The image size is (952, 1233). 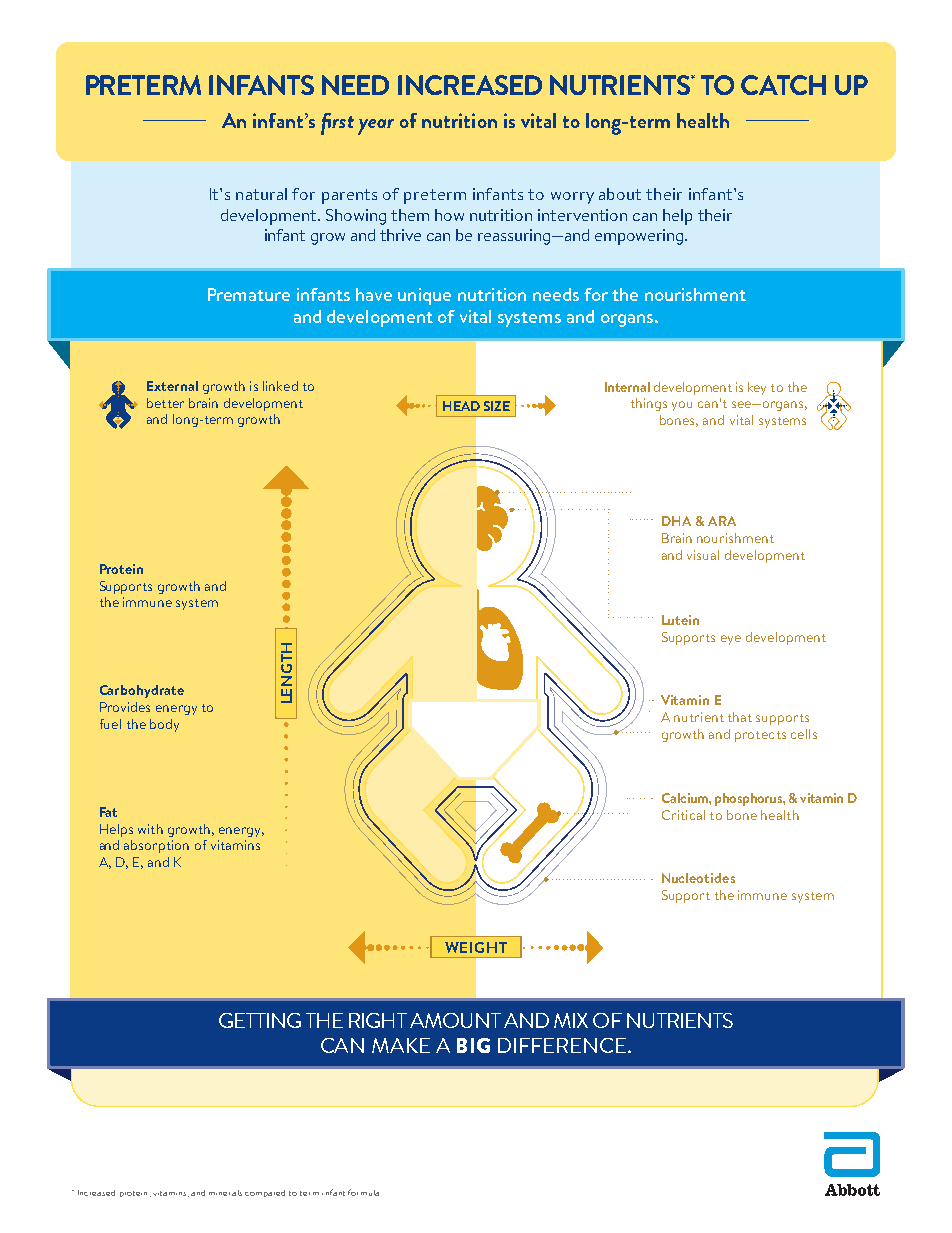 What do you see at coordinates (142, 691) in the screenshot?
I see `Carbohydrate` at bounding box center [142, 691].
